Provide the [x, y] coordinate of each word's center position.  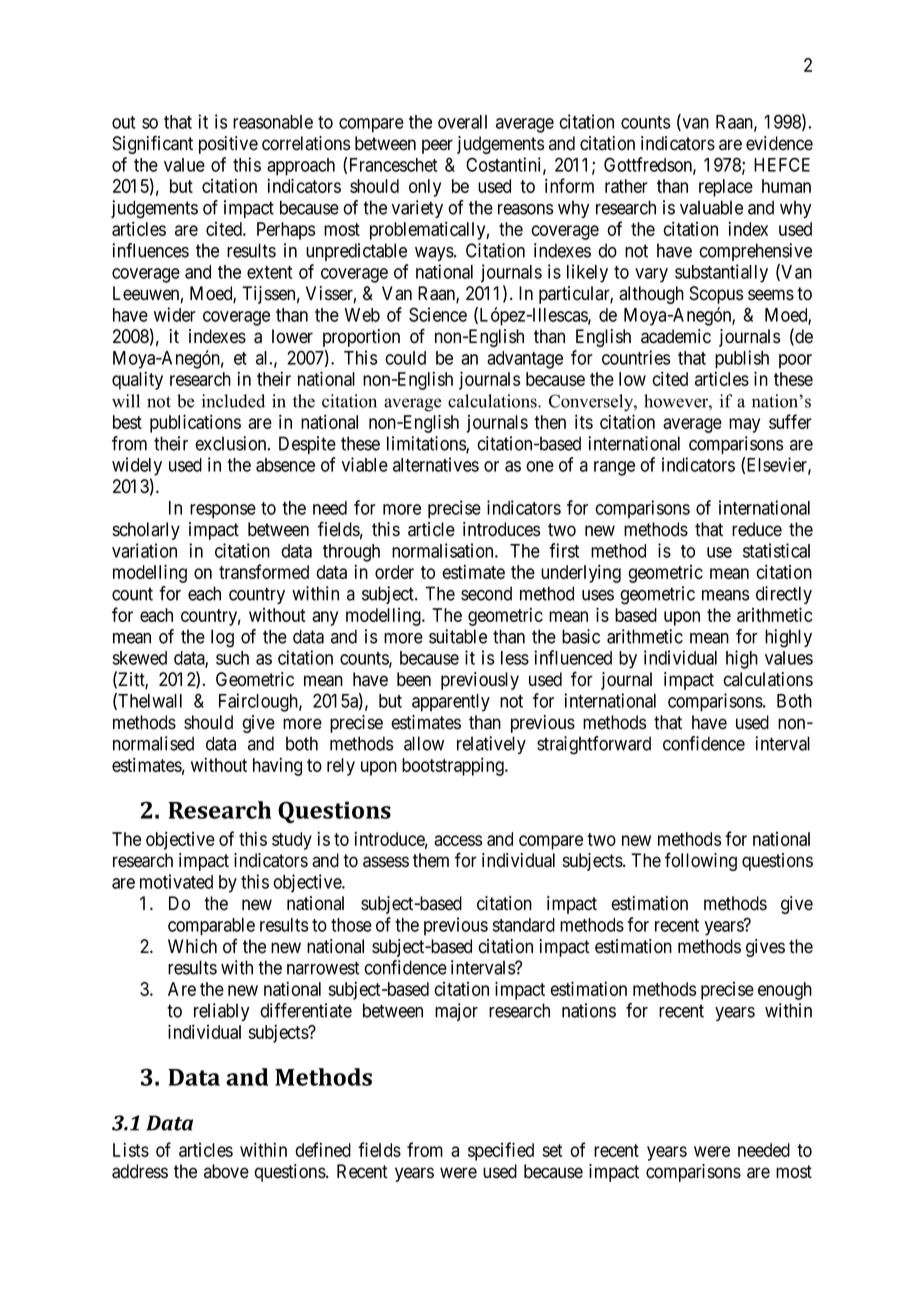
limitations [427, 444]
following [701, 861]
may [744, 425]
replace [726, 188]
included [233, 401]
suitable [458, 636]
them [431, 860]
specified [501, 1151]
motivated [176, 881]
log [222, 638]
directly [784, 595]
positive [228, 145]
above [226, 1171]
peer [437, 146]
